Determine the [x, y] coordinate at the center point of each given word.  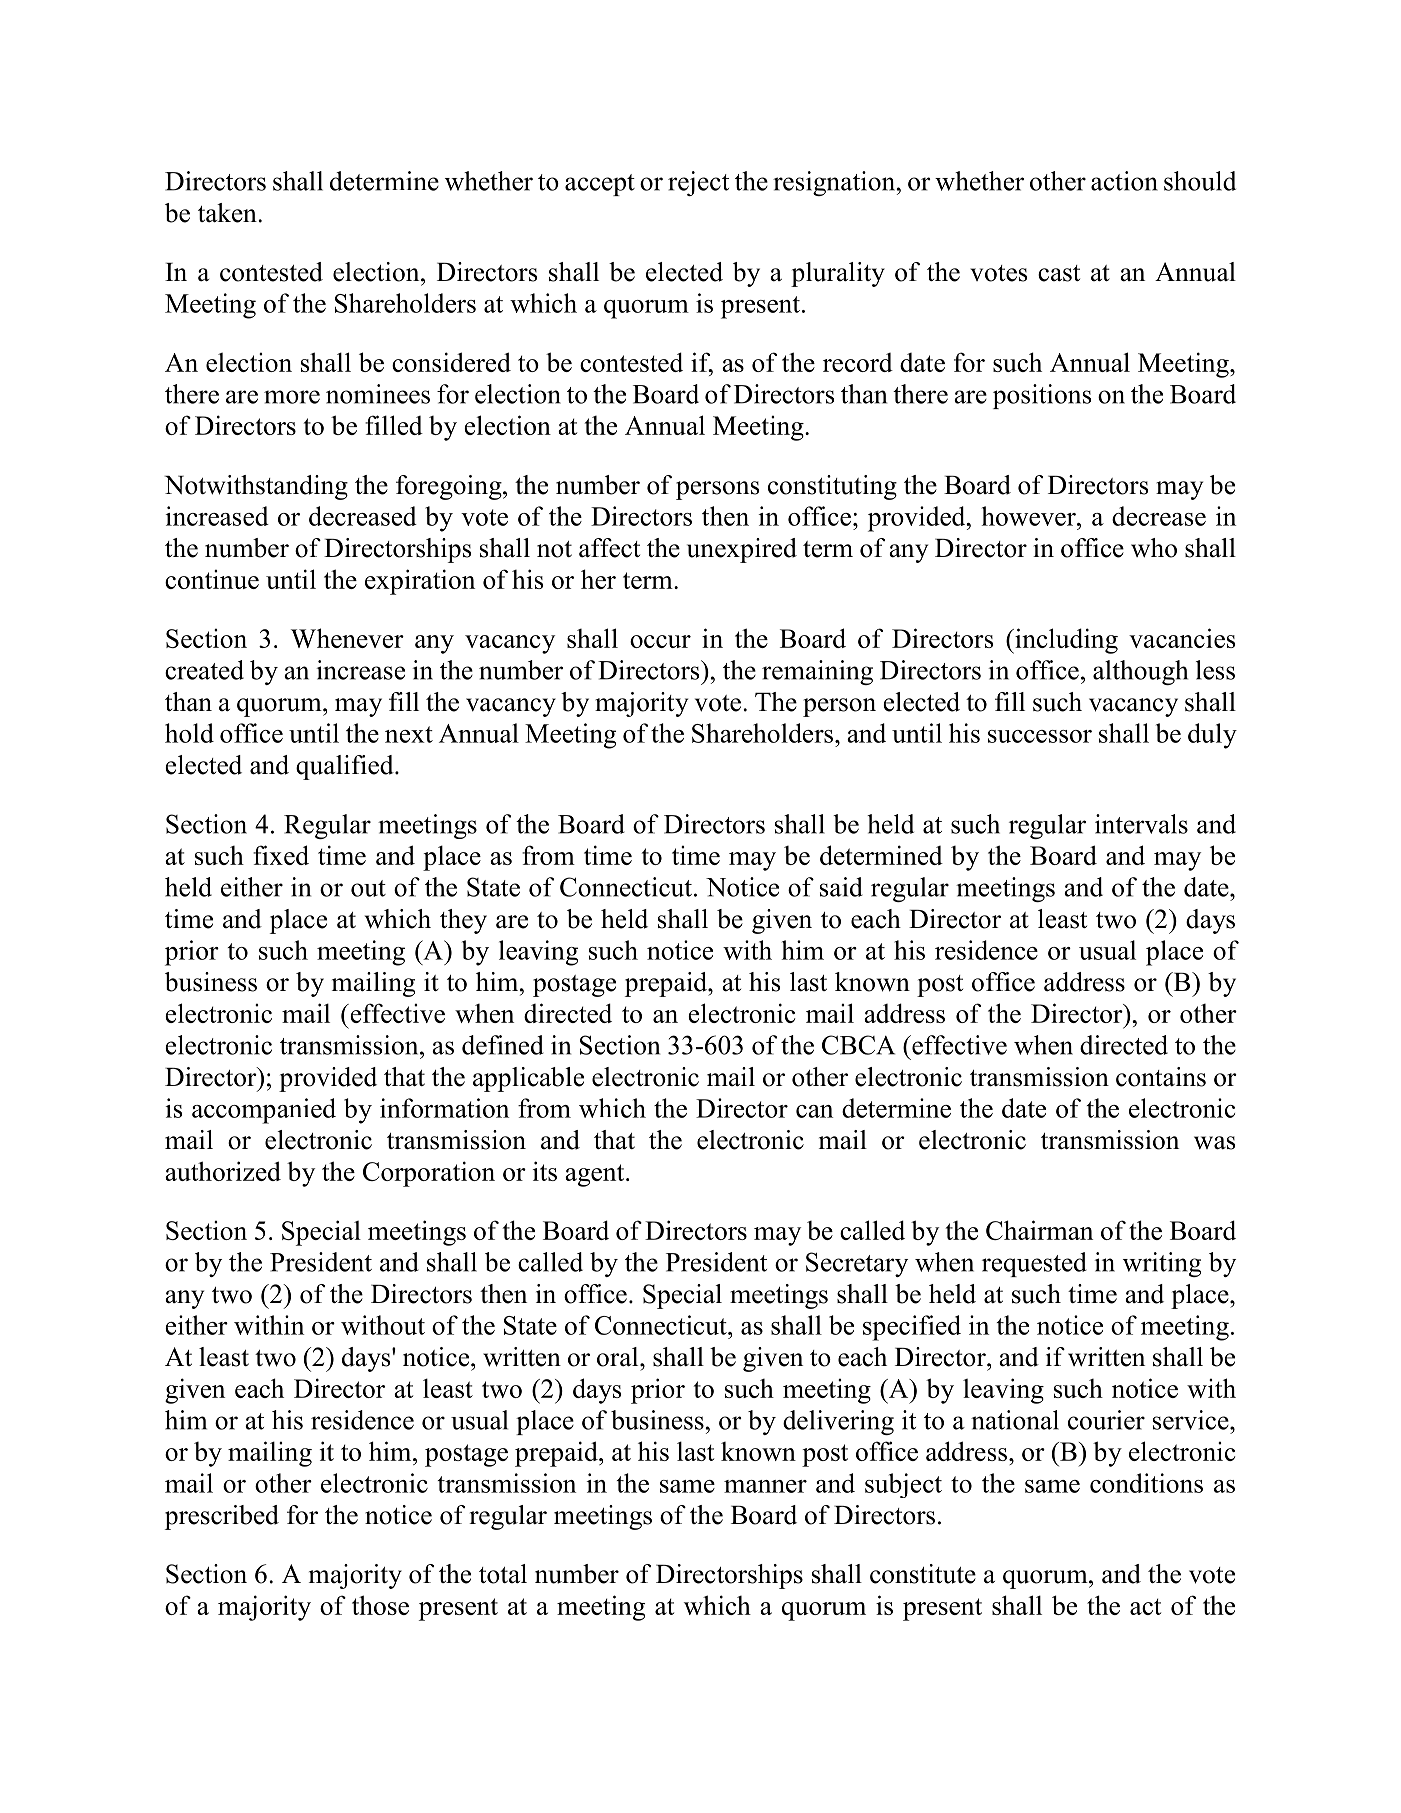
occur [660, 641]
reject [698, 183]
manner [765, 1486]
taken [228, 213]
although [1140, 672]
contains [1161, 1077]
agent [596, 1175]
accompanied [264, 1111]
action [1124, 181]
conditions [1146, 1483]
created [204, 670]
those [380, 1605]
